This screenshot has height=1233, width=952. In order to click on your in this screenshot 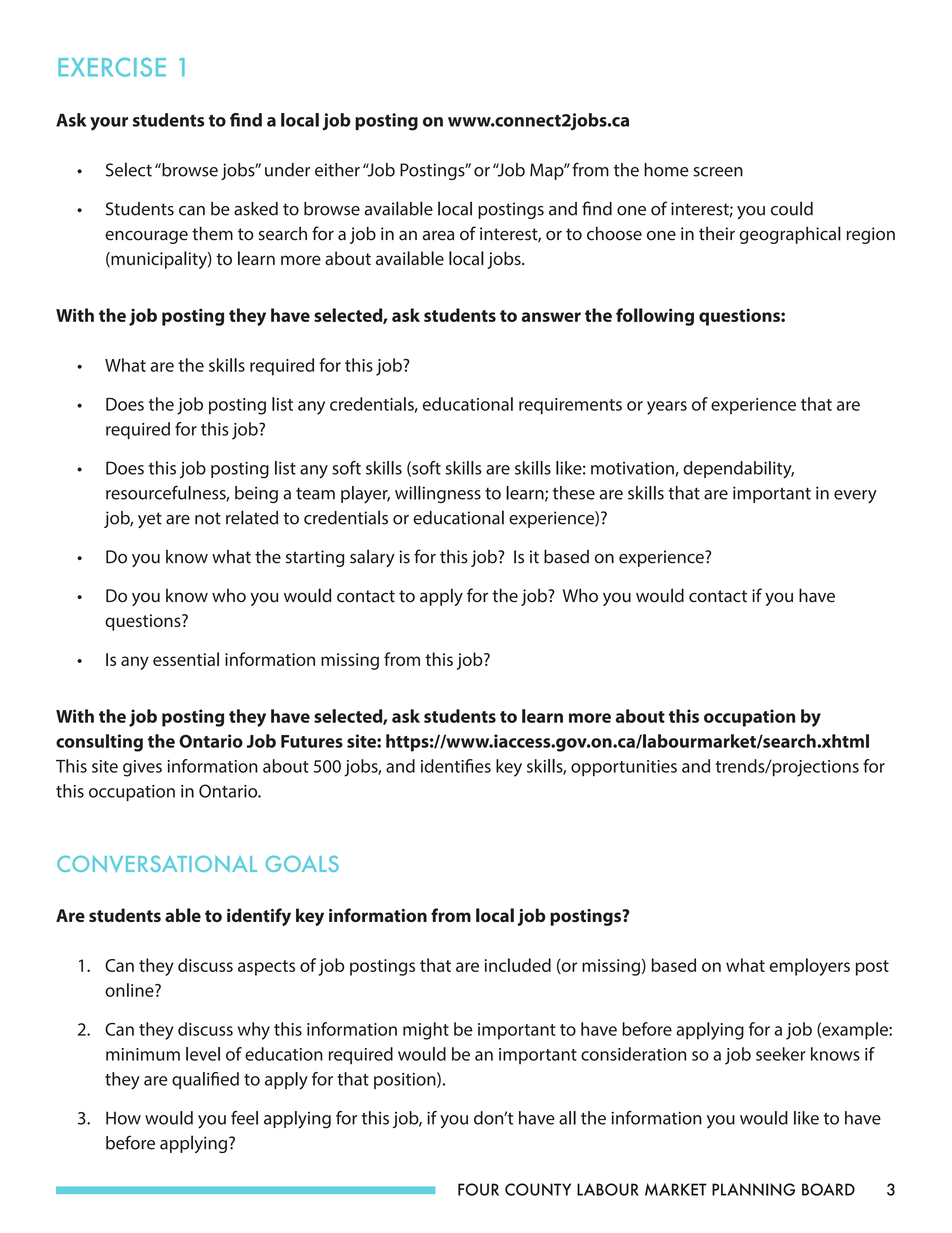, I will do `click(109, 124)`.
